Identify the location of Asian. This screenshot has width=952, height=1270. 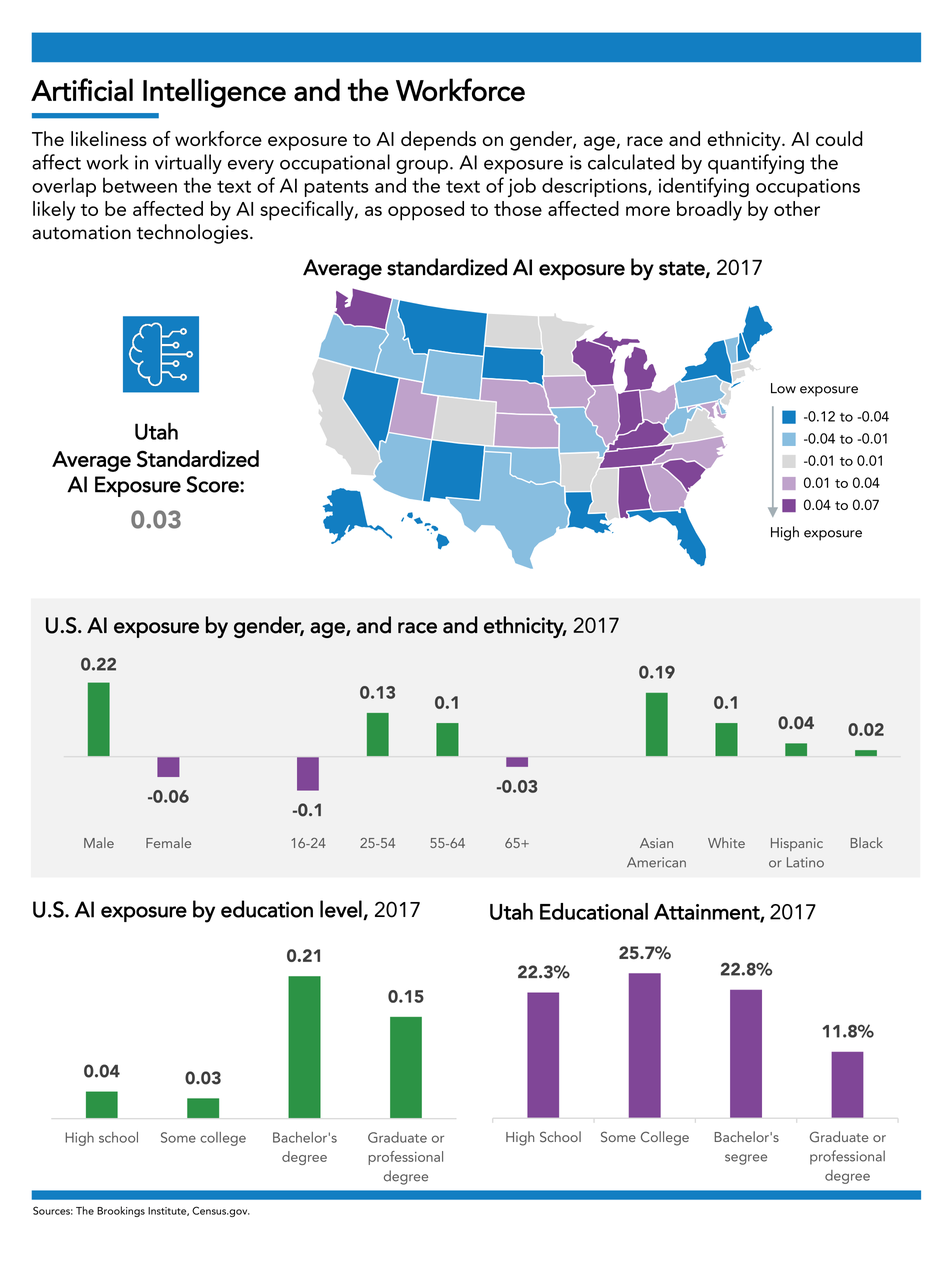
(656, 843).
